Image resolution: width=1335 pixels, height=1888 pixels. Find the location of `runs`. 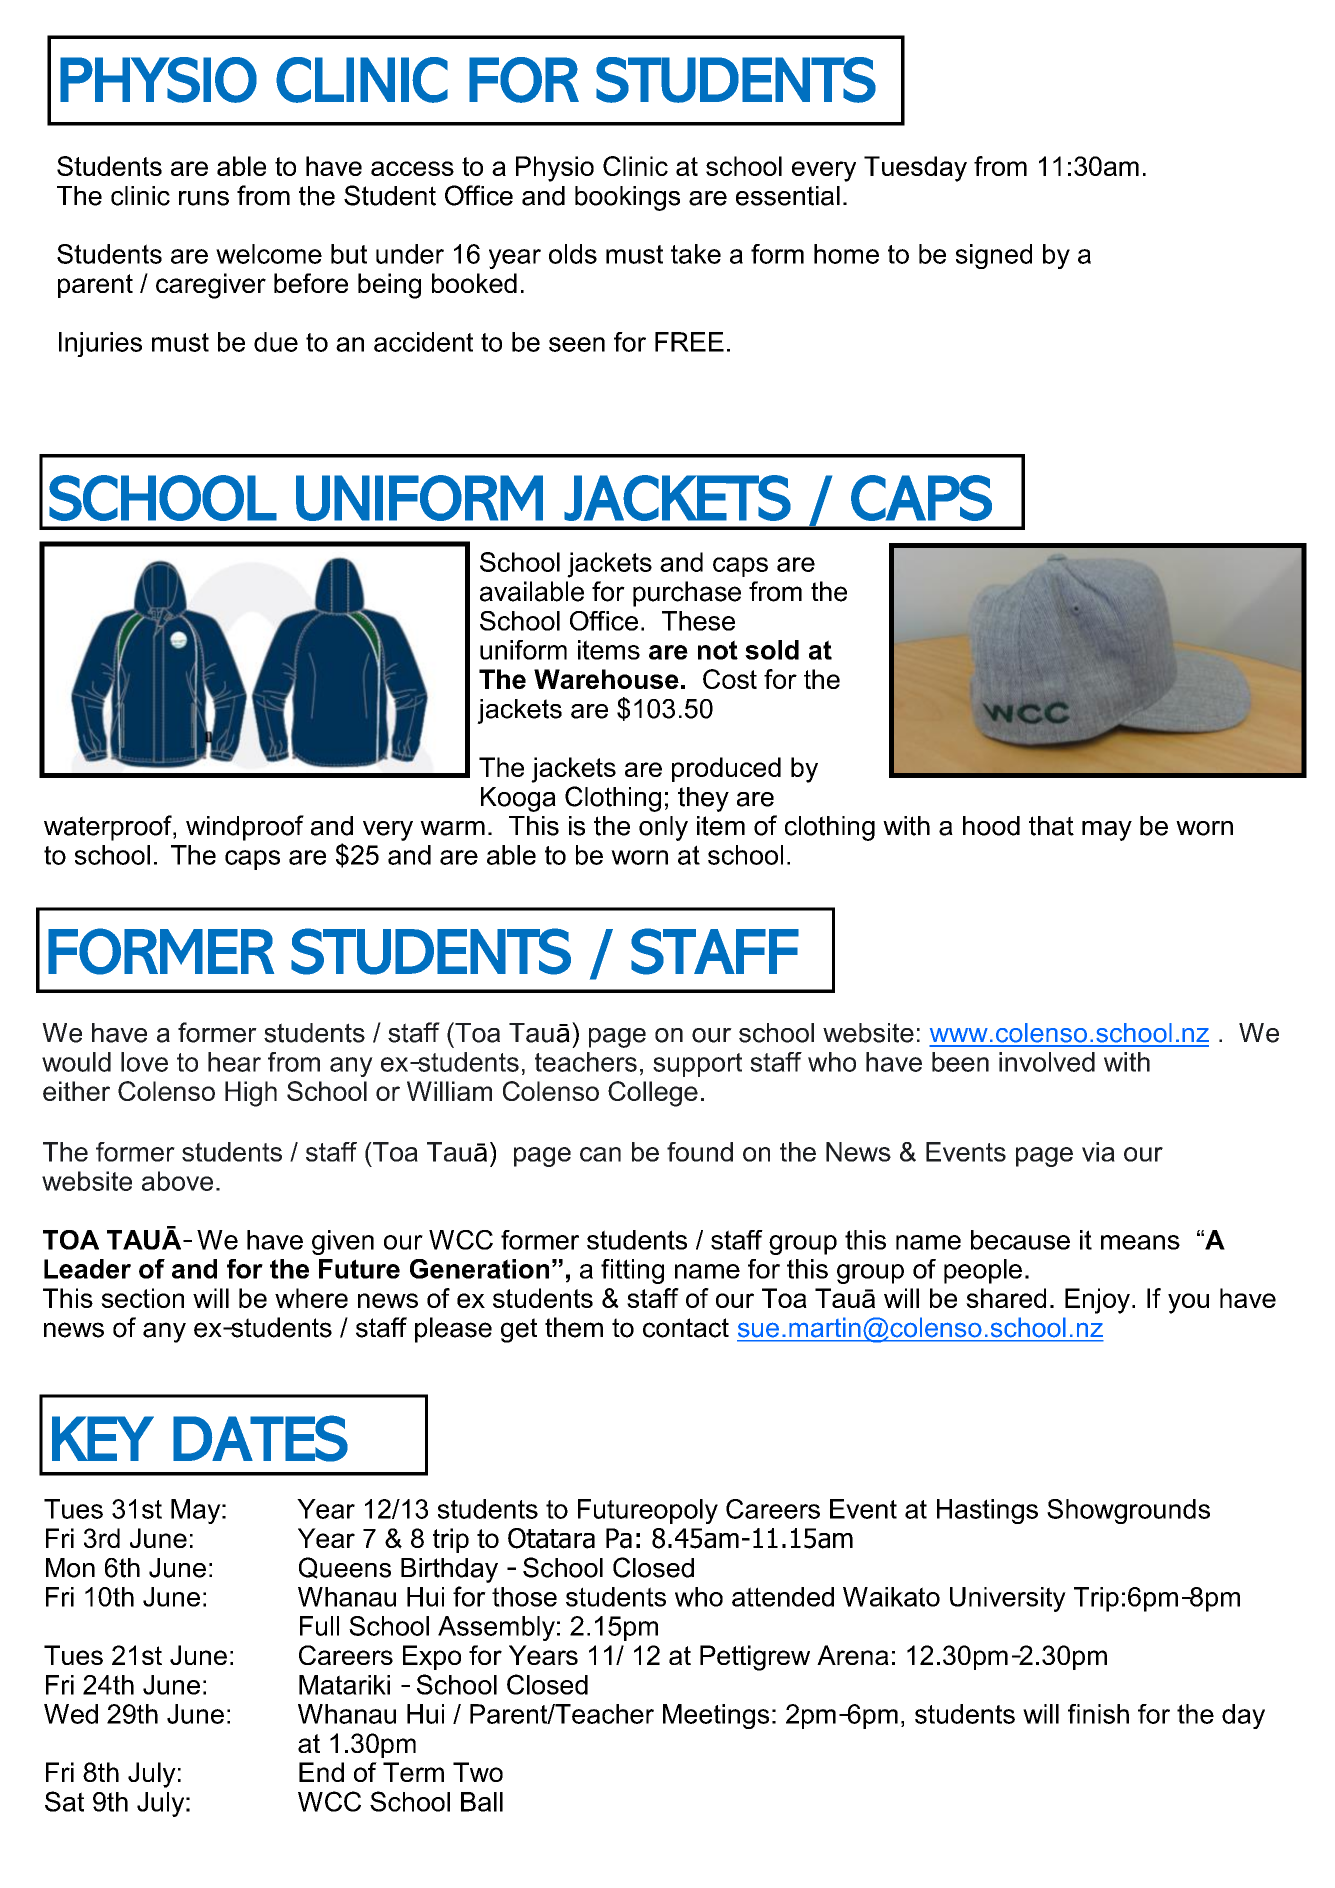

runs is located at coordinates (204, 198).
